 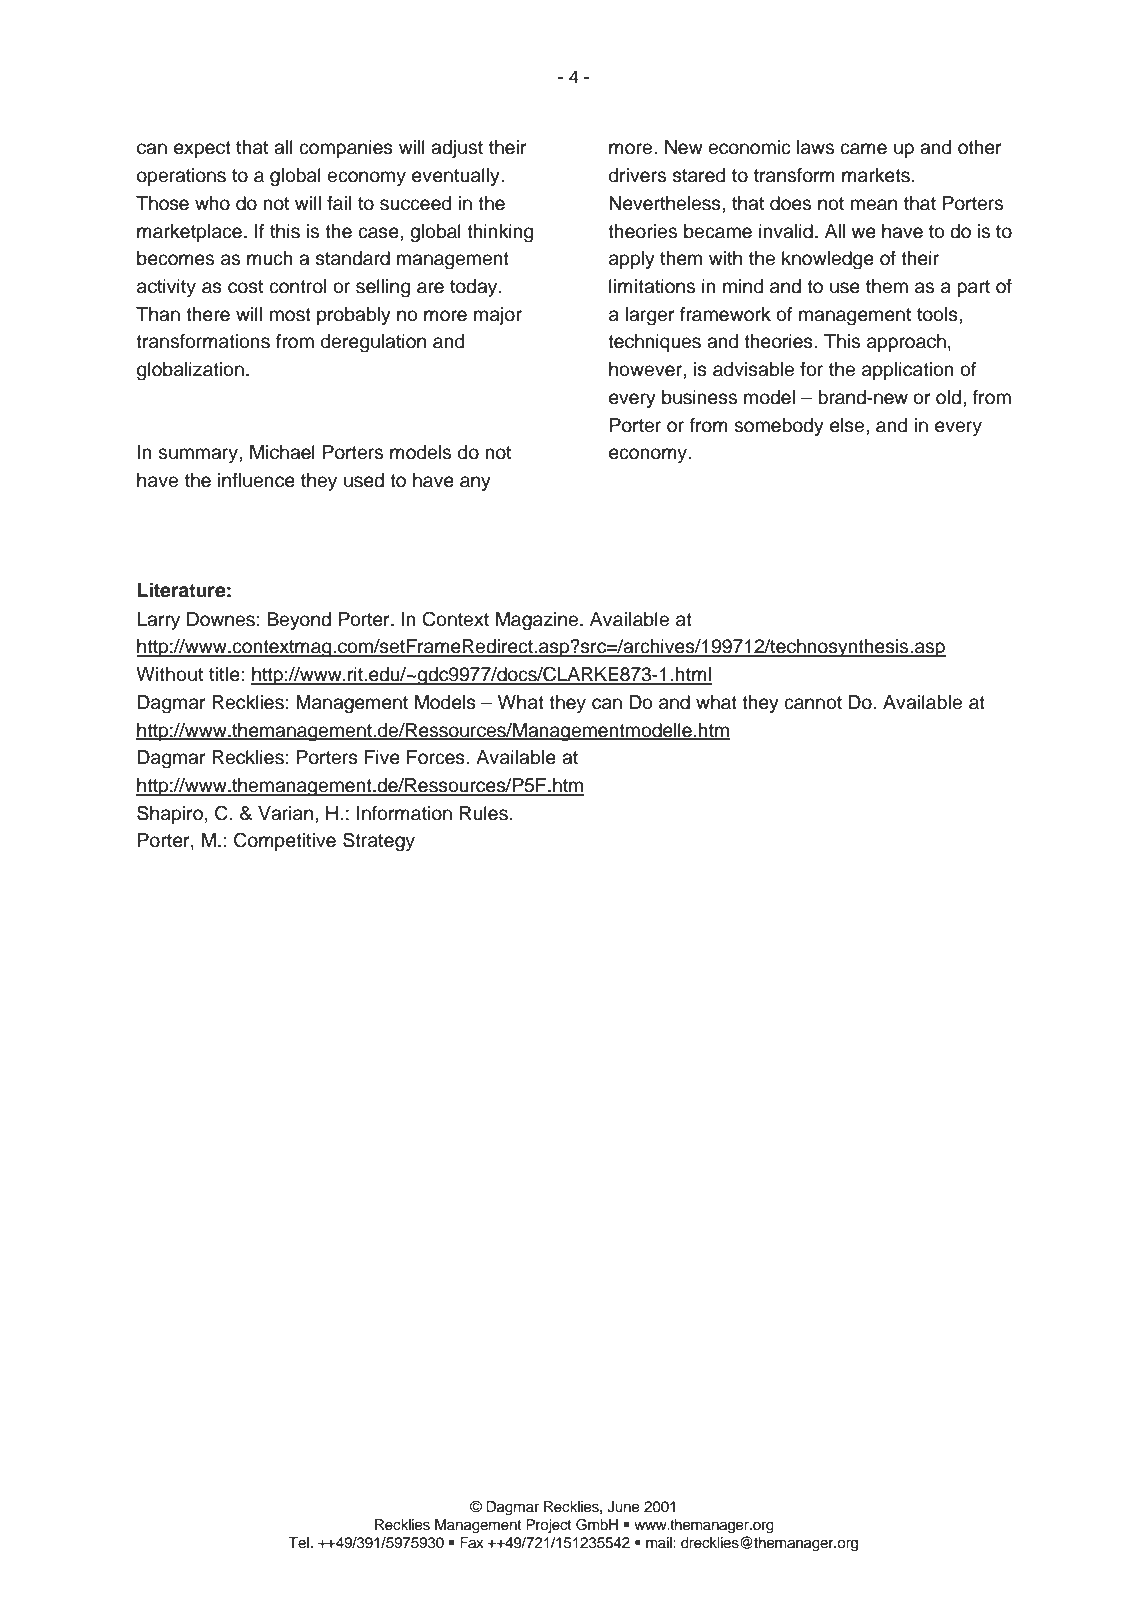 What do you see at coordinates (212, 203) in the image?
I see `who` at bounding box center [212, 203].
